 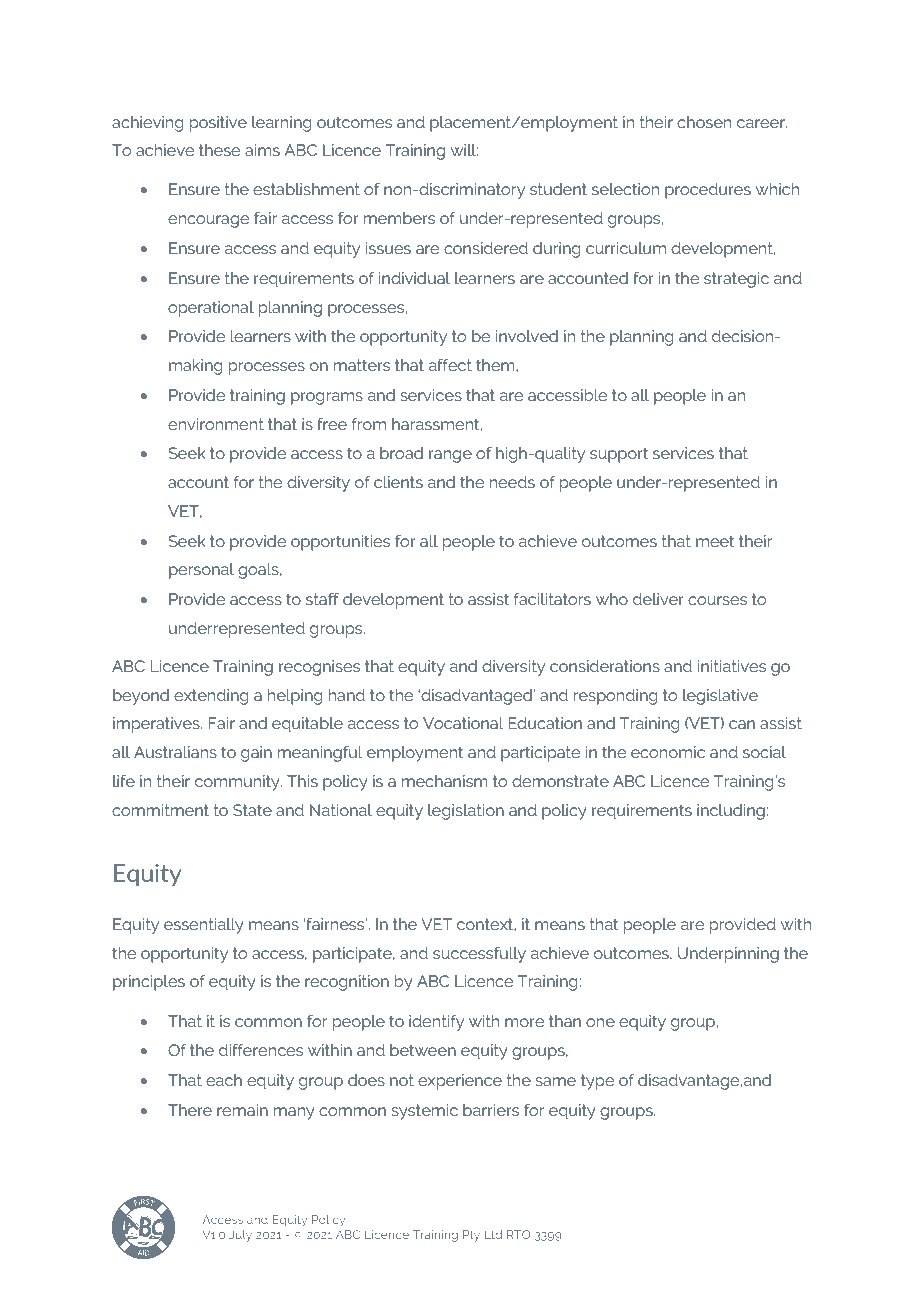 What do you see at coordinates (463, 723) in the page?
I see `Vocational` at bounding box center [463, 723].
